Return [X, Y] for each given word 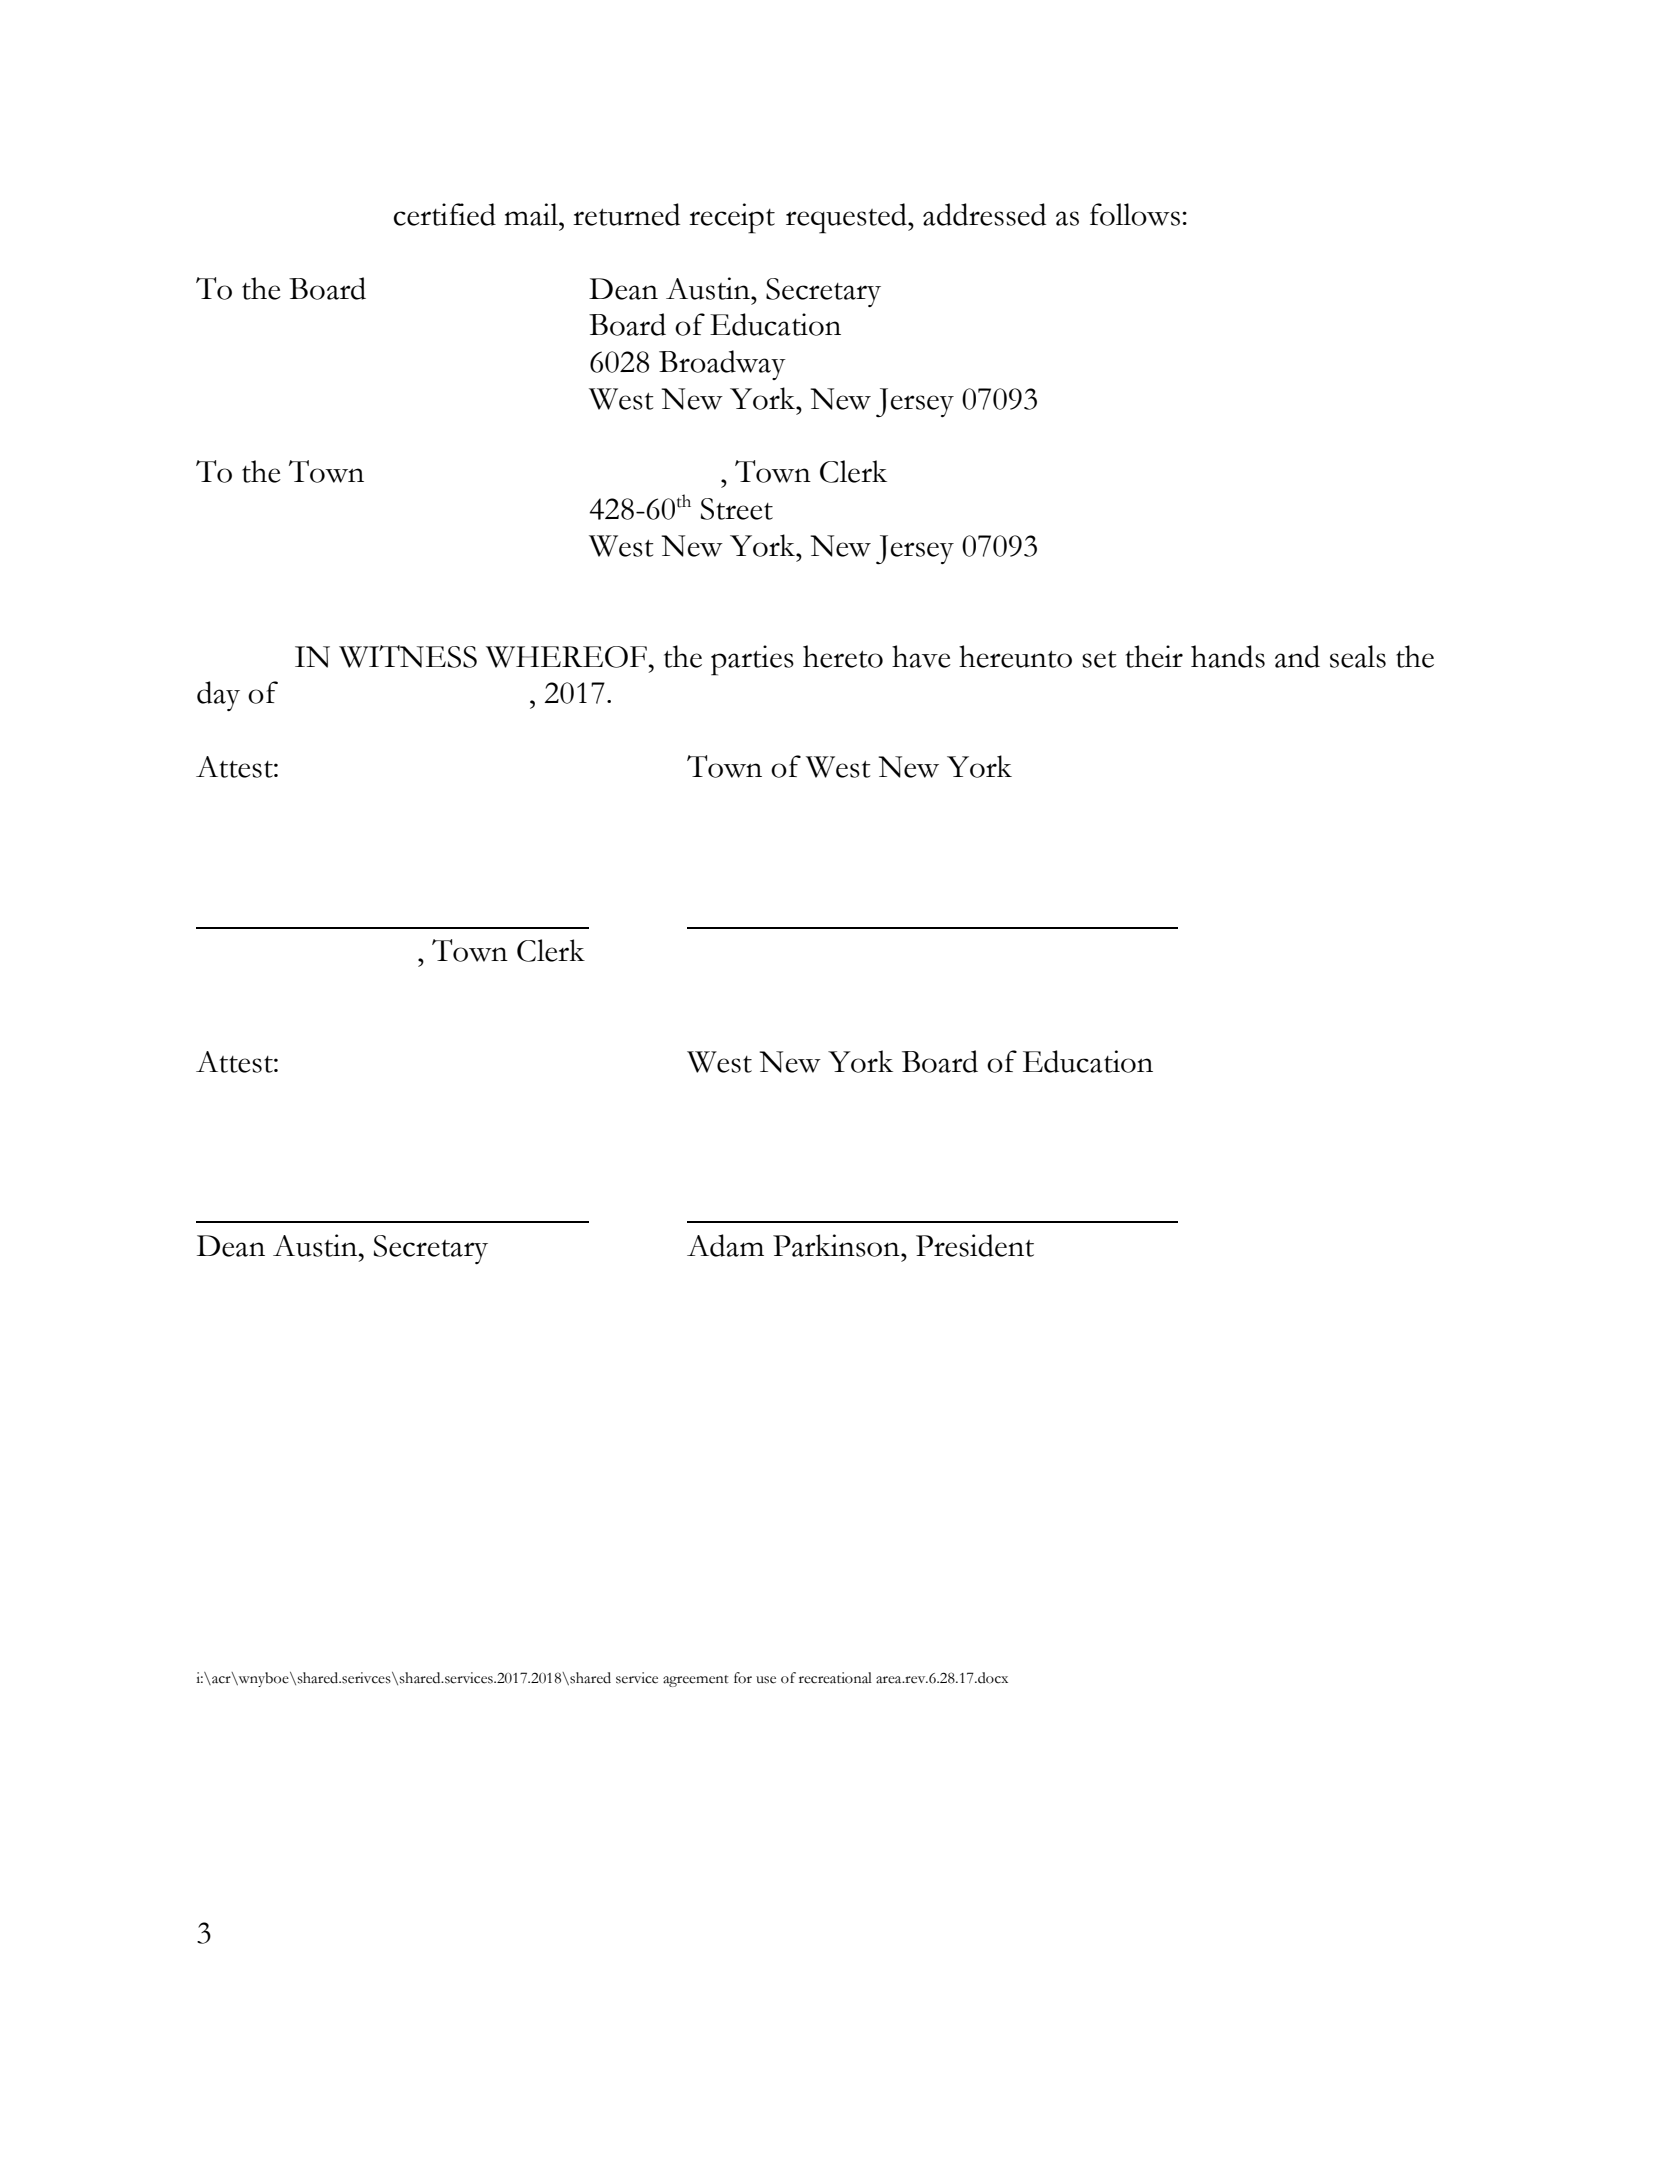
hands [1228, 656]
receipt [732, 218]
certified [444, 214]
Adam [725, 1245]
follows [1135, 214]
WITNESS [408, 656]
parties [752, 660]
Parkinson [837, 1245]
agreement [696, 1681]
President [975, 1245]
